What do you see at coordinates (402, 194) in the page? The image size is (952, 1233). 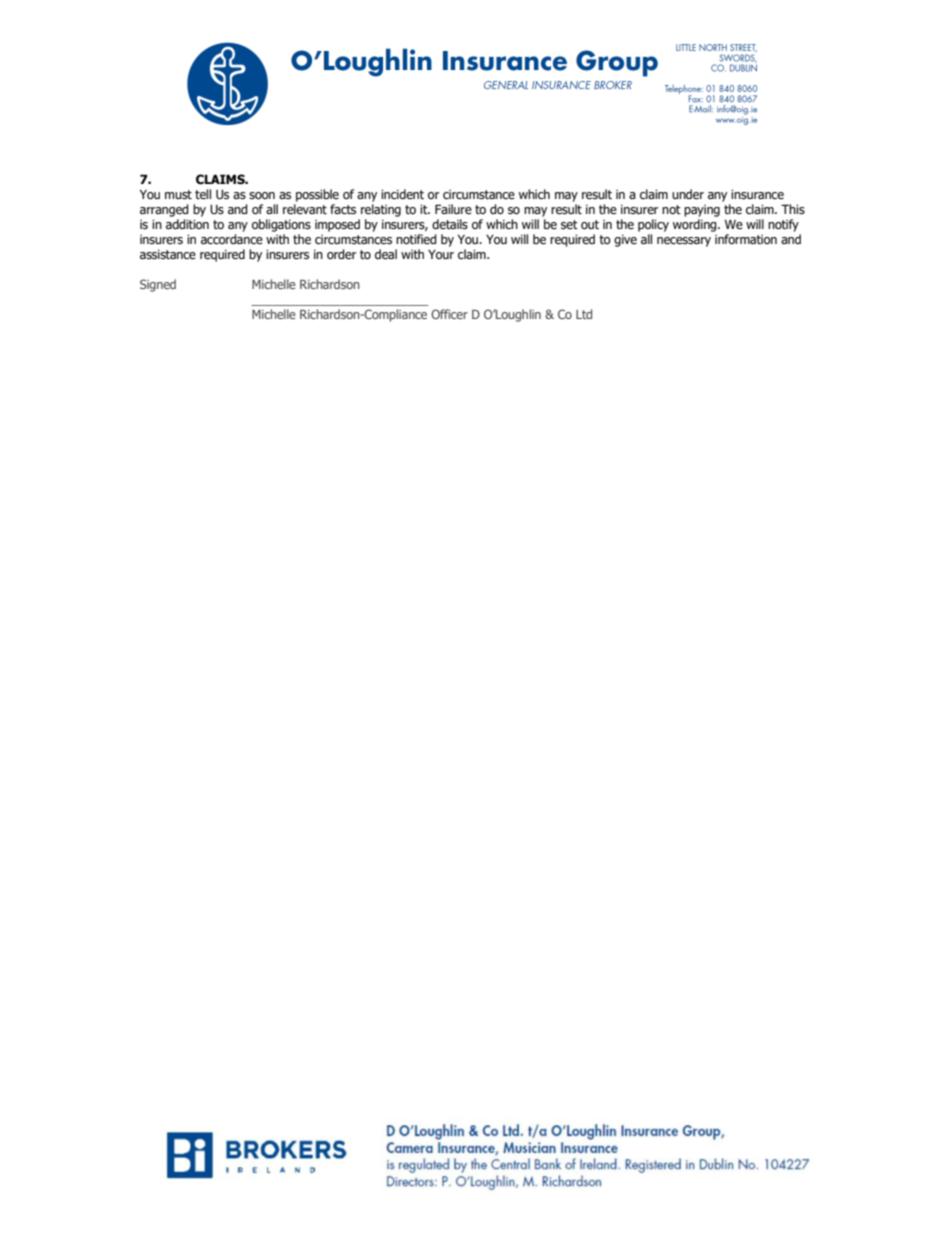 I see `incident` at bounding box center [402, 194].
